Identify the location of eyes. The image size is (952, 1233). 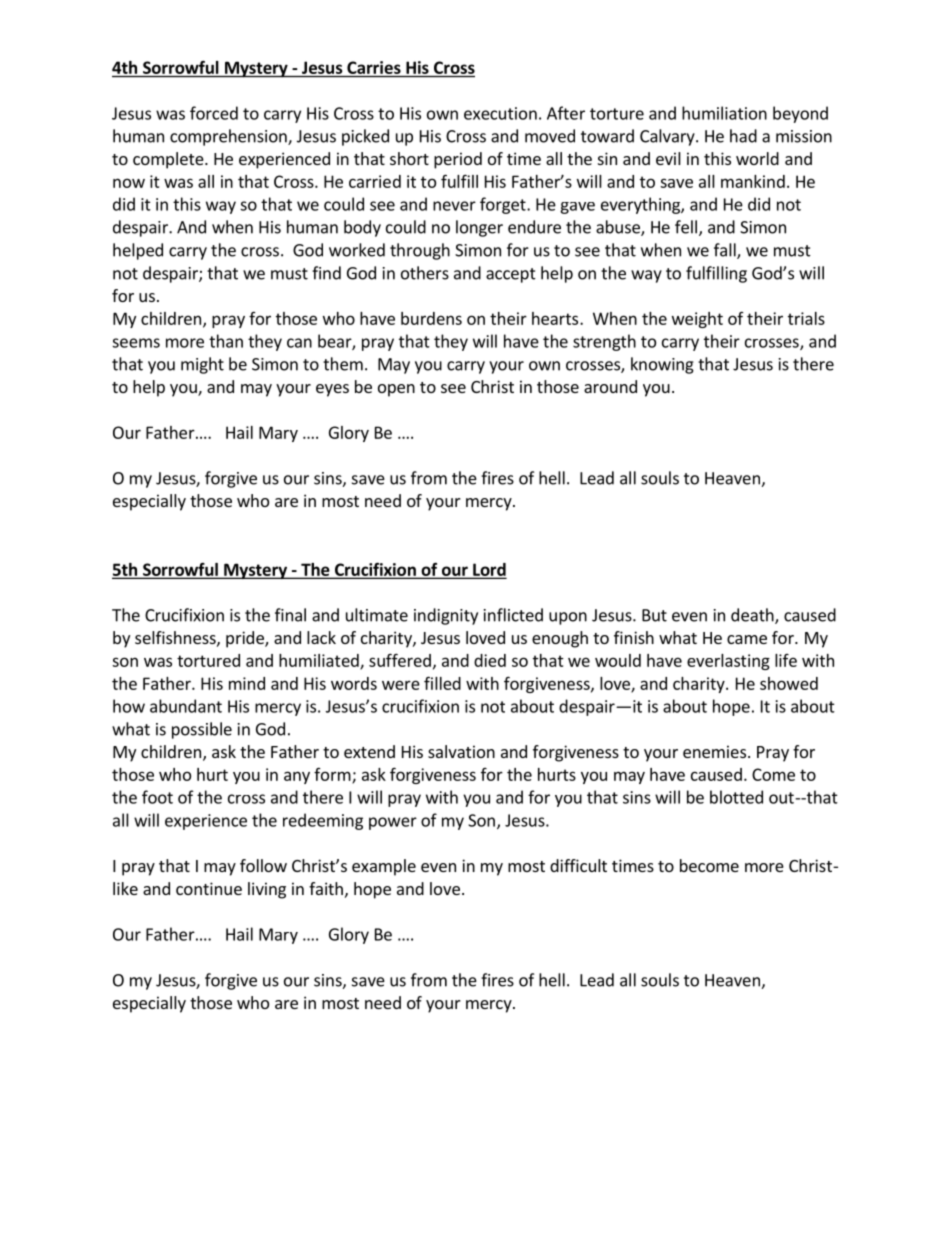
(332, 390).
